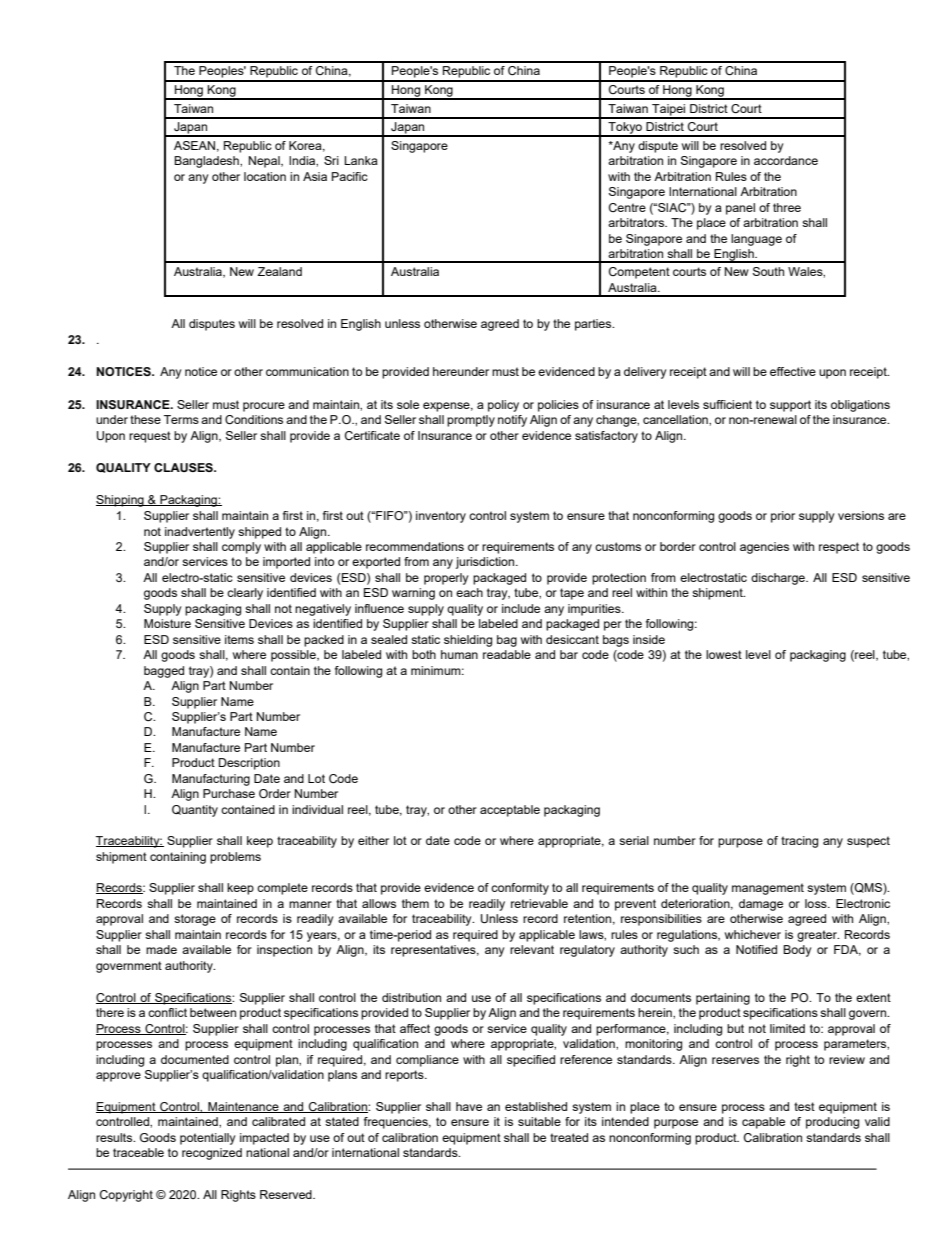  I want to click on three, so click(787, 207).
